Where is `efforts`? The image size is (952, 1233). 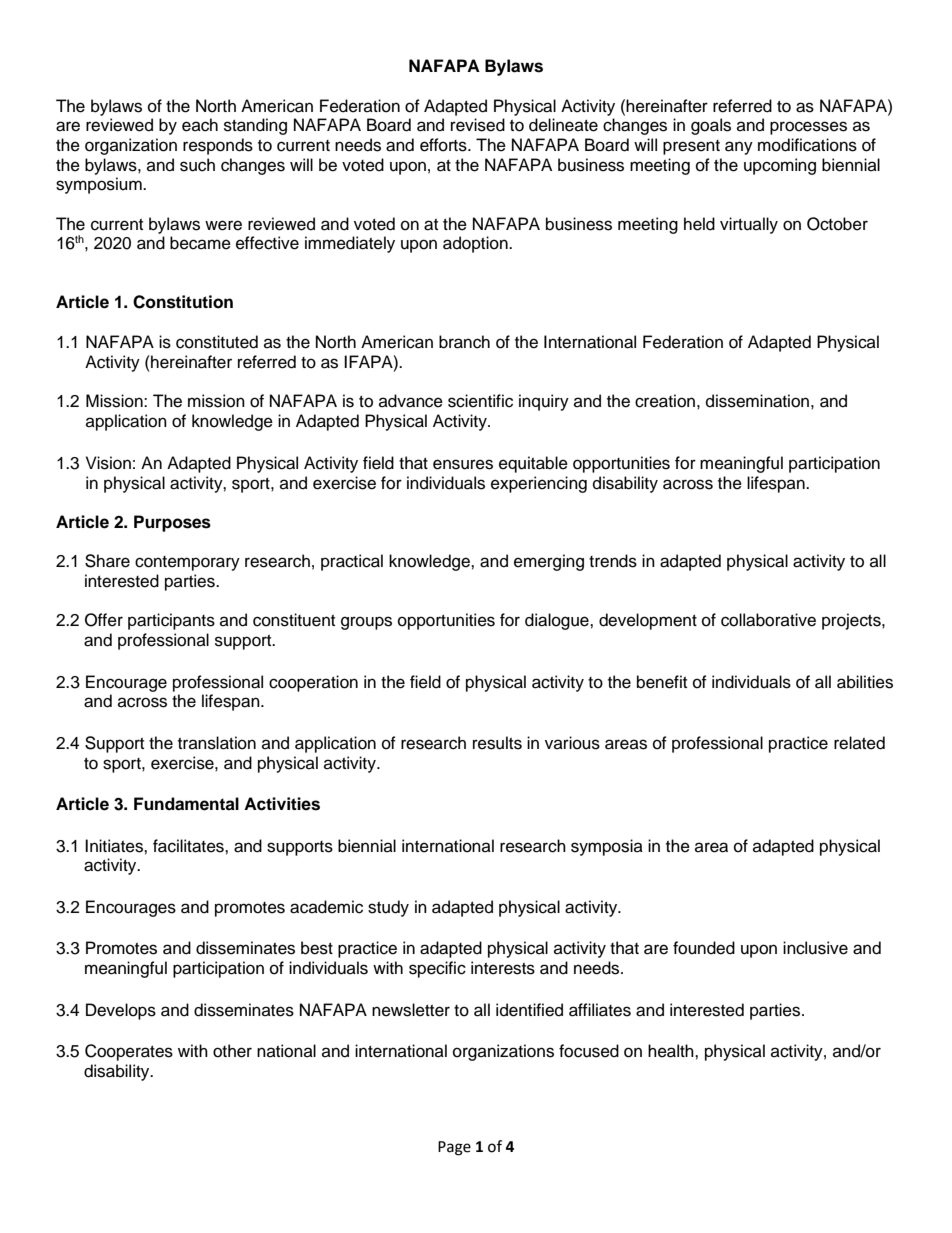
efforts is located at coordinates (444, 145).
